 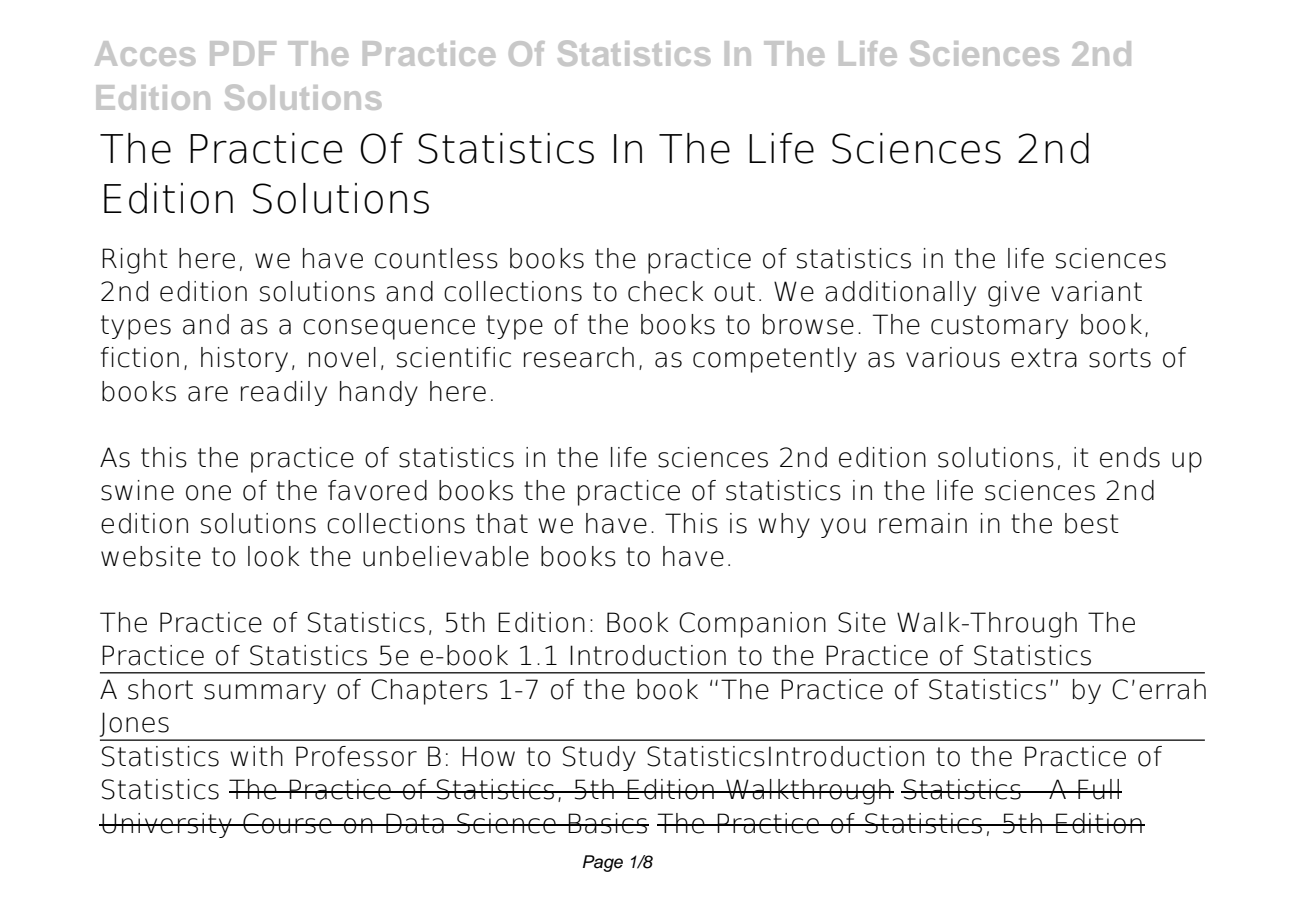 I want to click on swine, so click(x=137, y=490).
